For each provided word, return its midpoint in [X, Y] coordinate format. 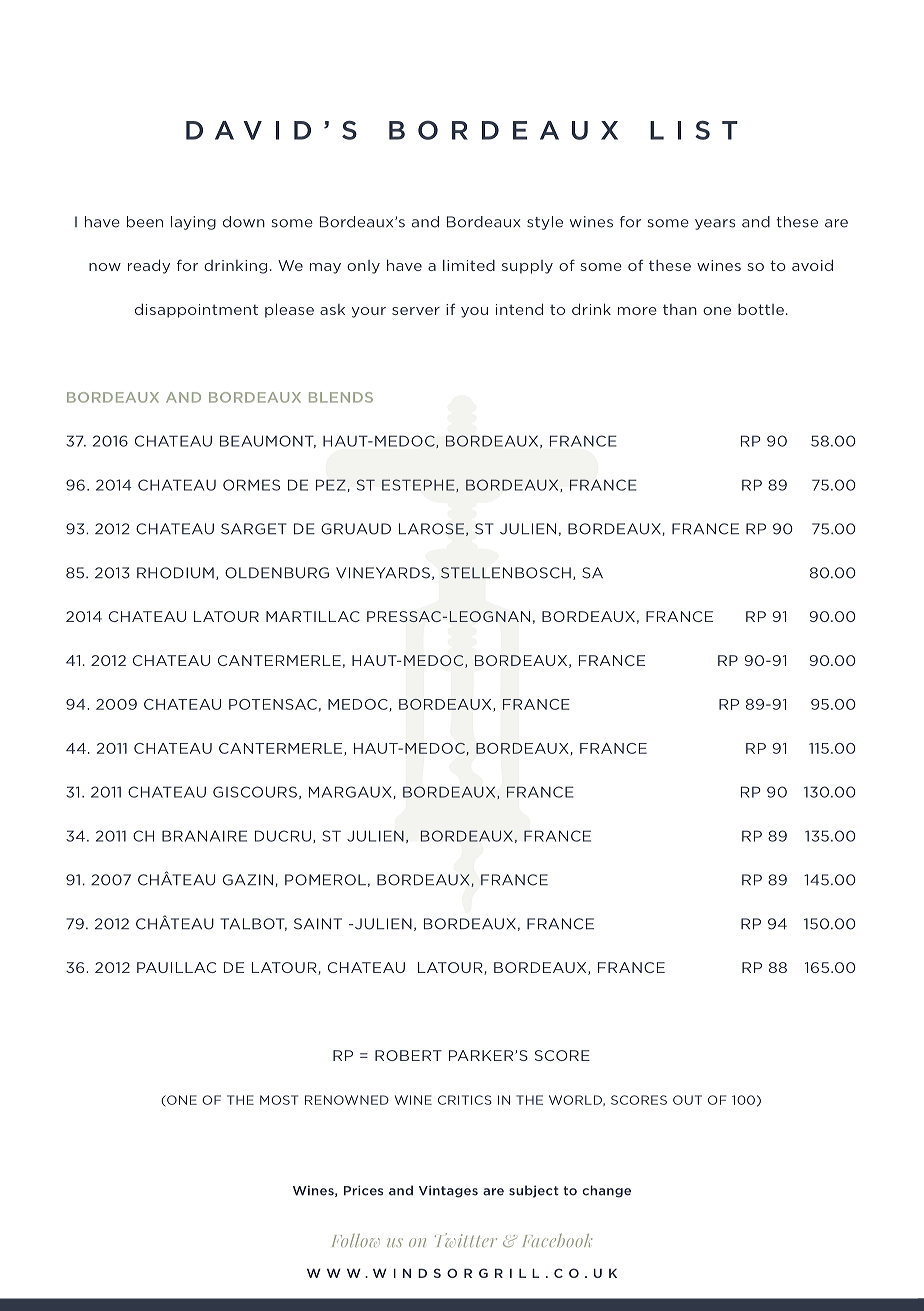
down [244, 222]
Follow [356, 1240]
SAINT [318, 924]
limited [469, 265]
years [715, 224]
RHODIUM [175, 573]
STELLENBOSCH [506, 573]
